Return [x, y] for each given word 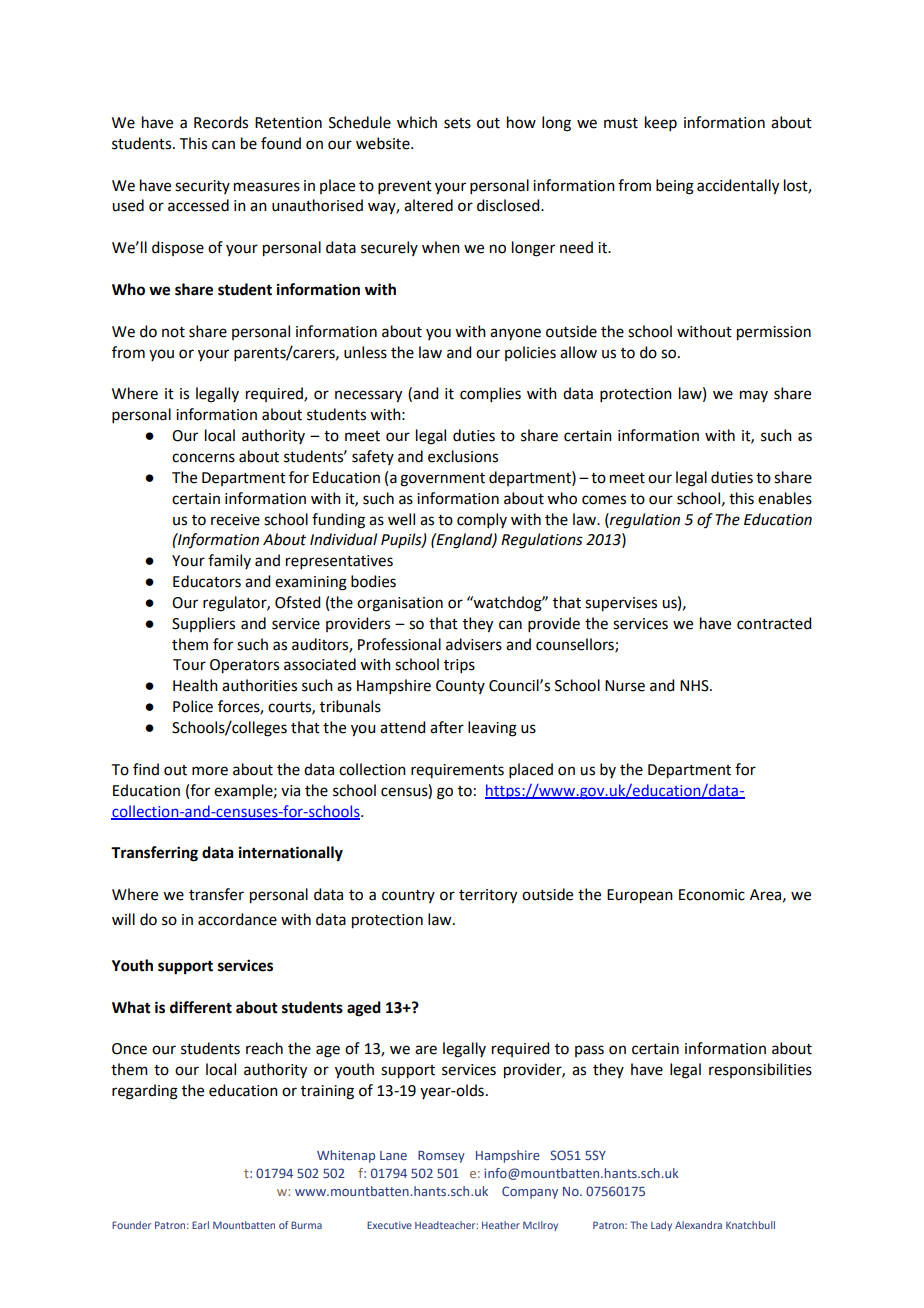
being [675, 187]
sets [457, 123]
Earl [200, 1225]
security [202, 187]
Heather [501, 1225]
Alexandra [698, 1225]
